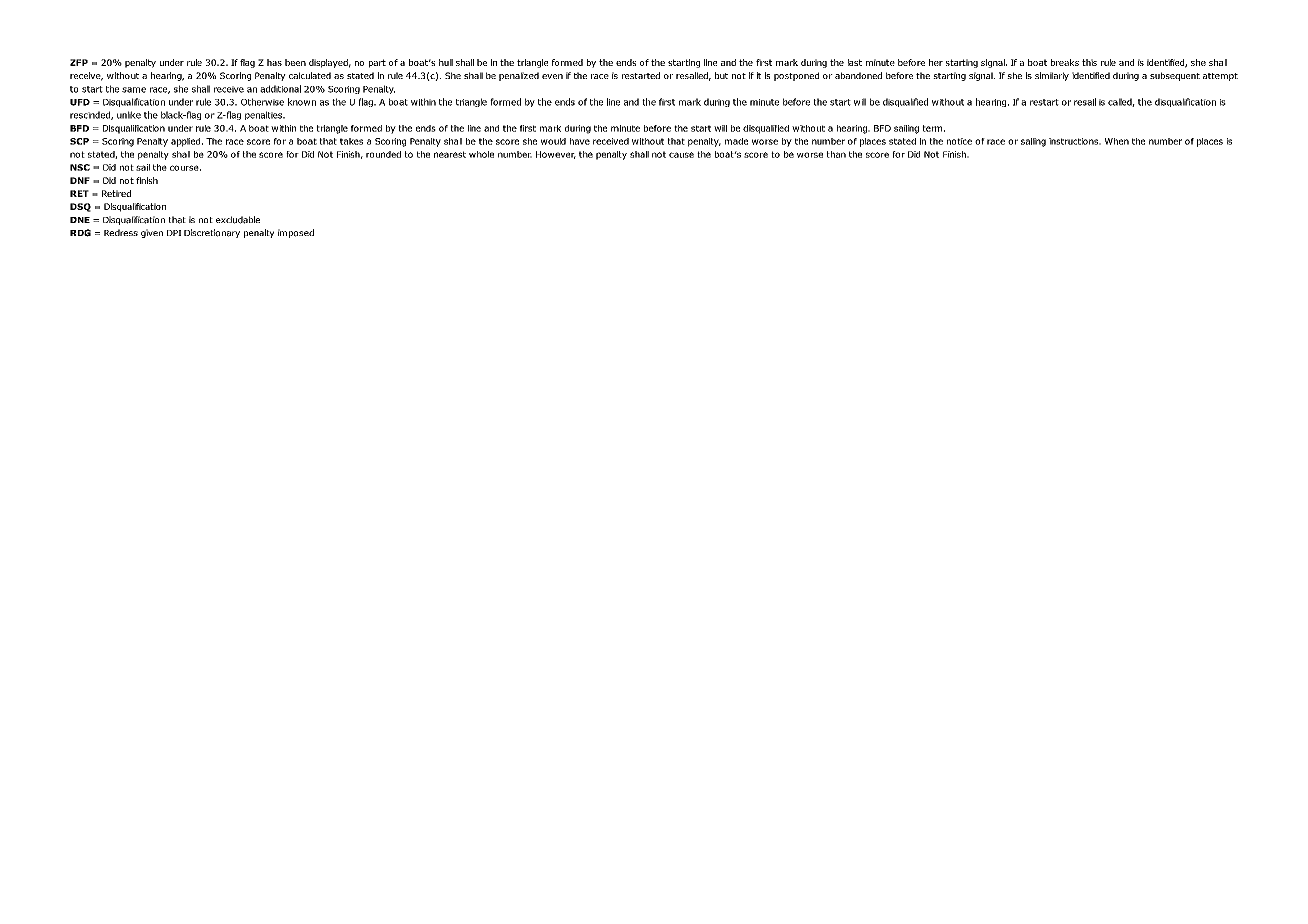 This image has width=1308, height=924. I want to click on imposed, so click(296, 233).
